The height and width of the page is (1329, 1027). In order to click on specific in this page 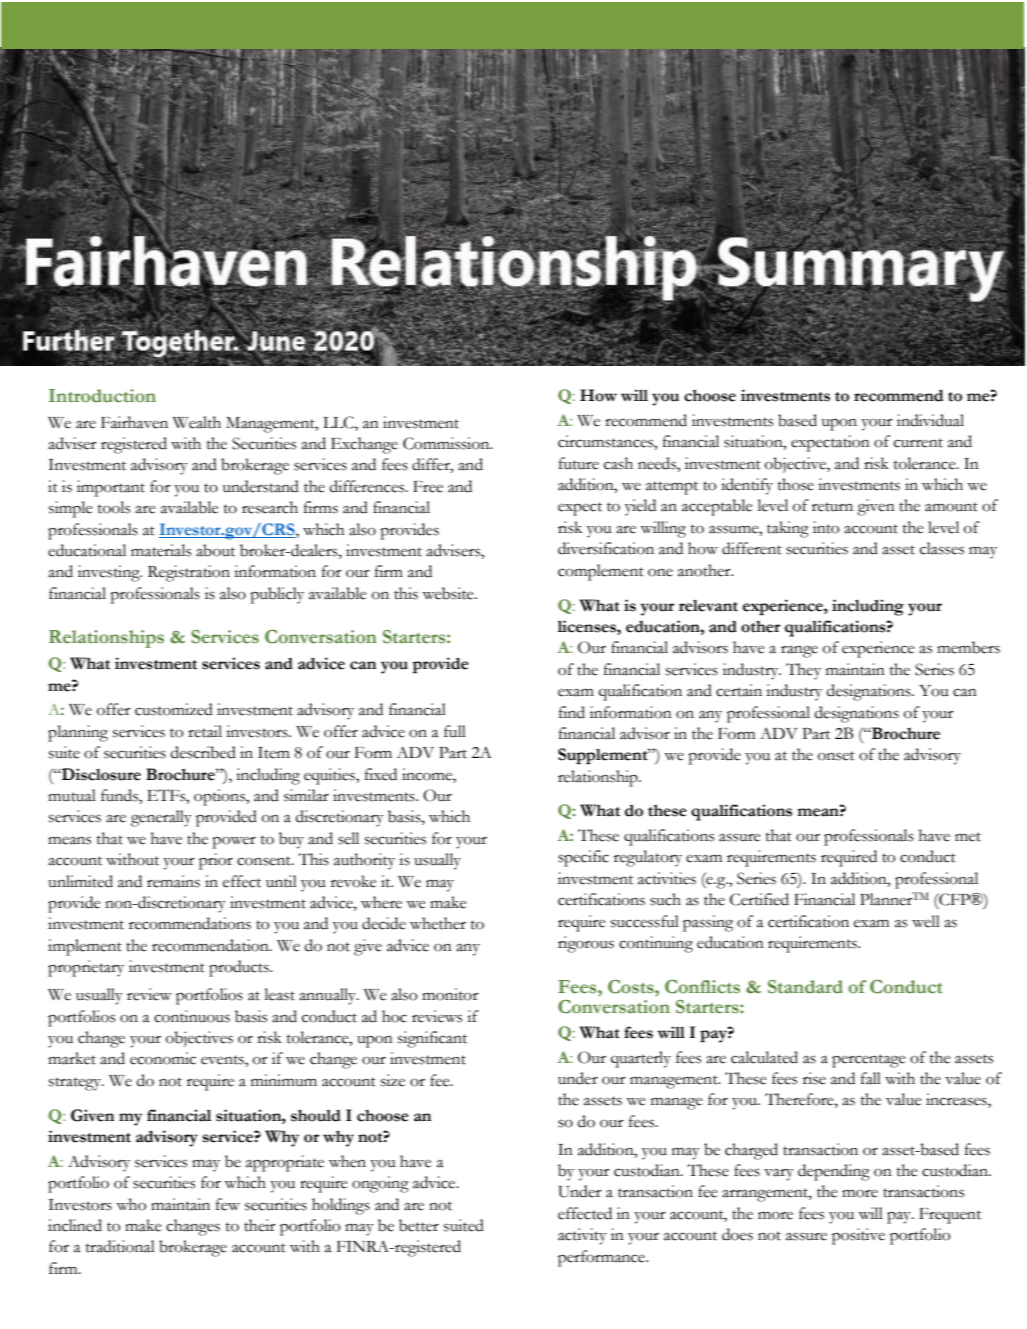, I will do `click(583, 858)`.
